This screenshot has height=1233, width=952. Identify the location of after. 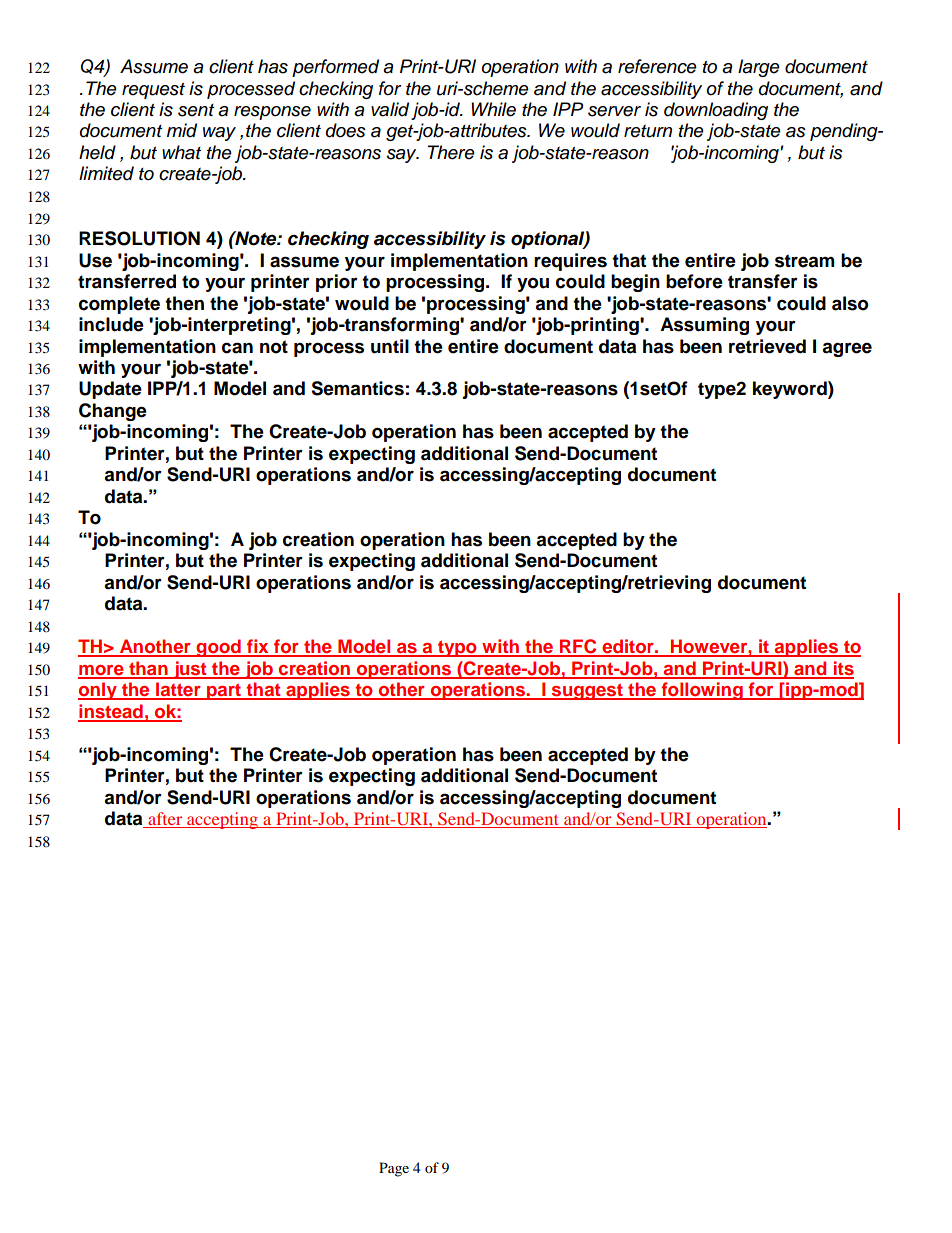
(165, 820).
